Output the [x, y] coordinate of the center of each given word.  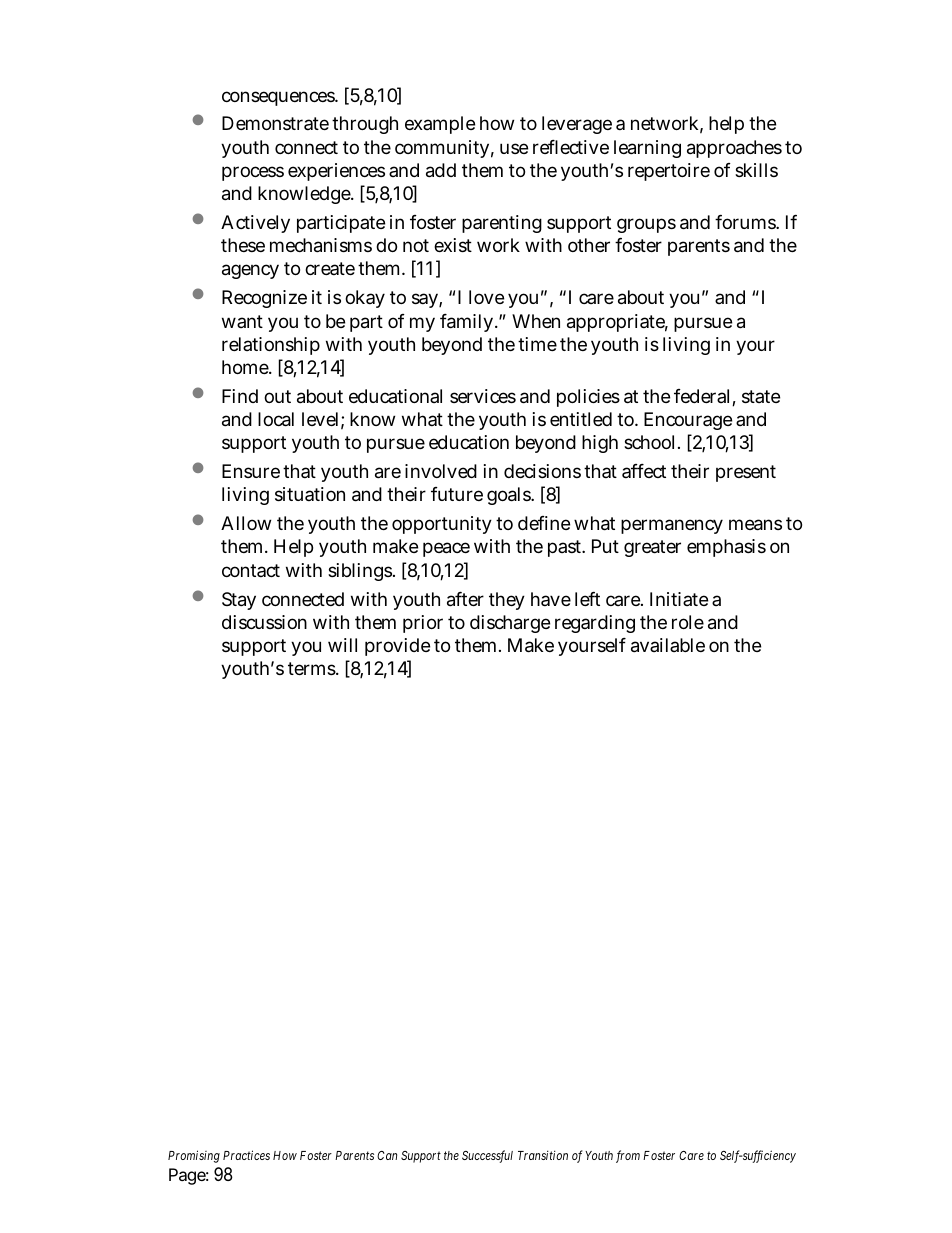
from [628, 1156]
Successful [487, 1156]
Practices [246, 1155]
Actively [255, 224]
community [442, 149]
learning [647, 149]
